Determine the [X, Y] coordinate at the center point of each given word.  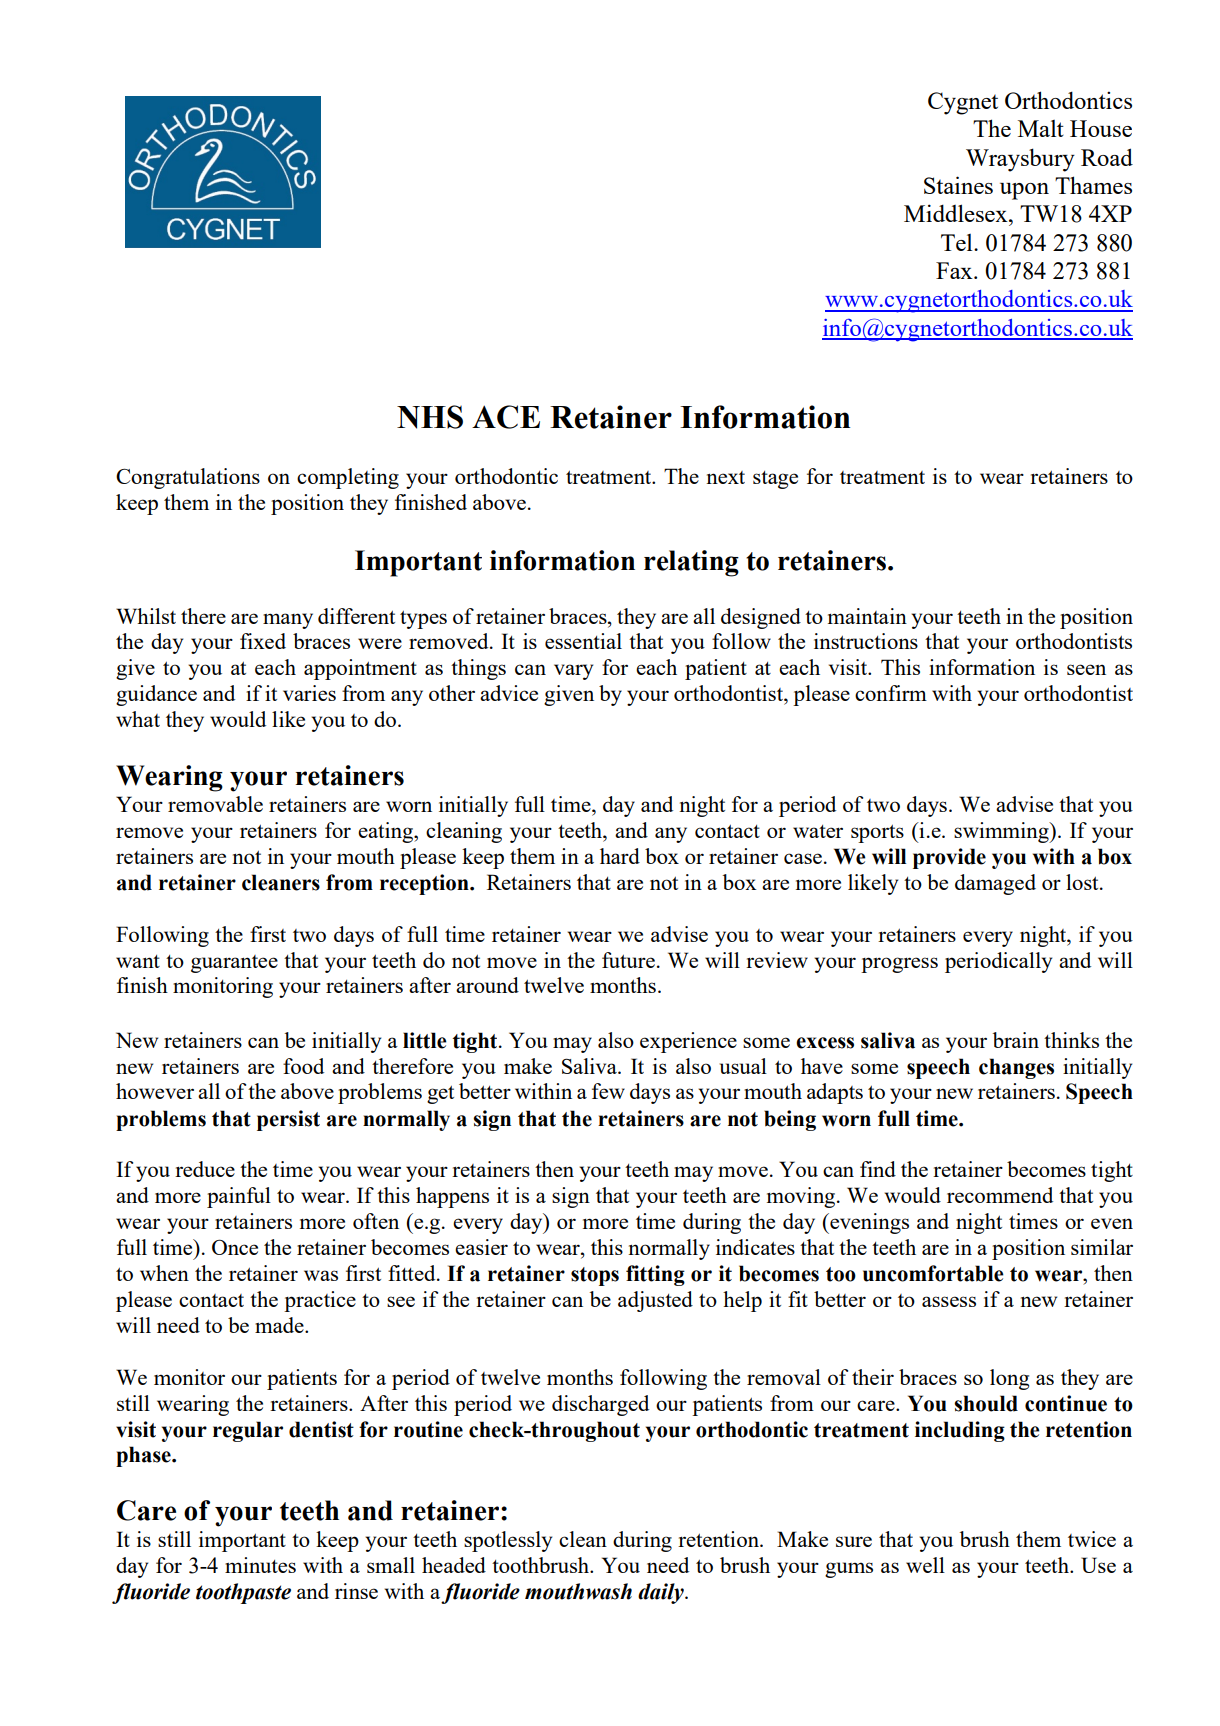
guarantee [234, 964]
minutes [260, 1565]
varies [309, 693]
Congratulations [188, 478]
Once [235, 1247]
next [725, 477]
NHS [430, 417]
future [628, 960]
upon [1024, 191]
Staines [958, 185]
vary [573, 672]
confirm [891, 693]
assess [949, 1301]
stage [775, 480]
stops [595, 1276]
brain [1016, 1040]
